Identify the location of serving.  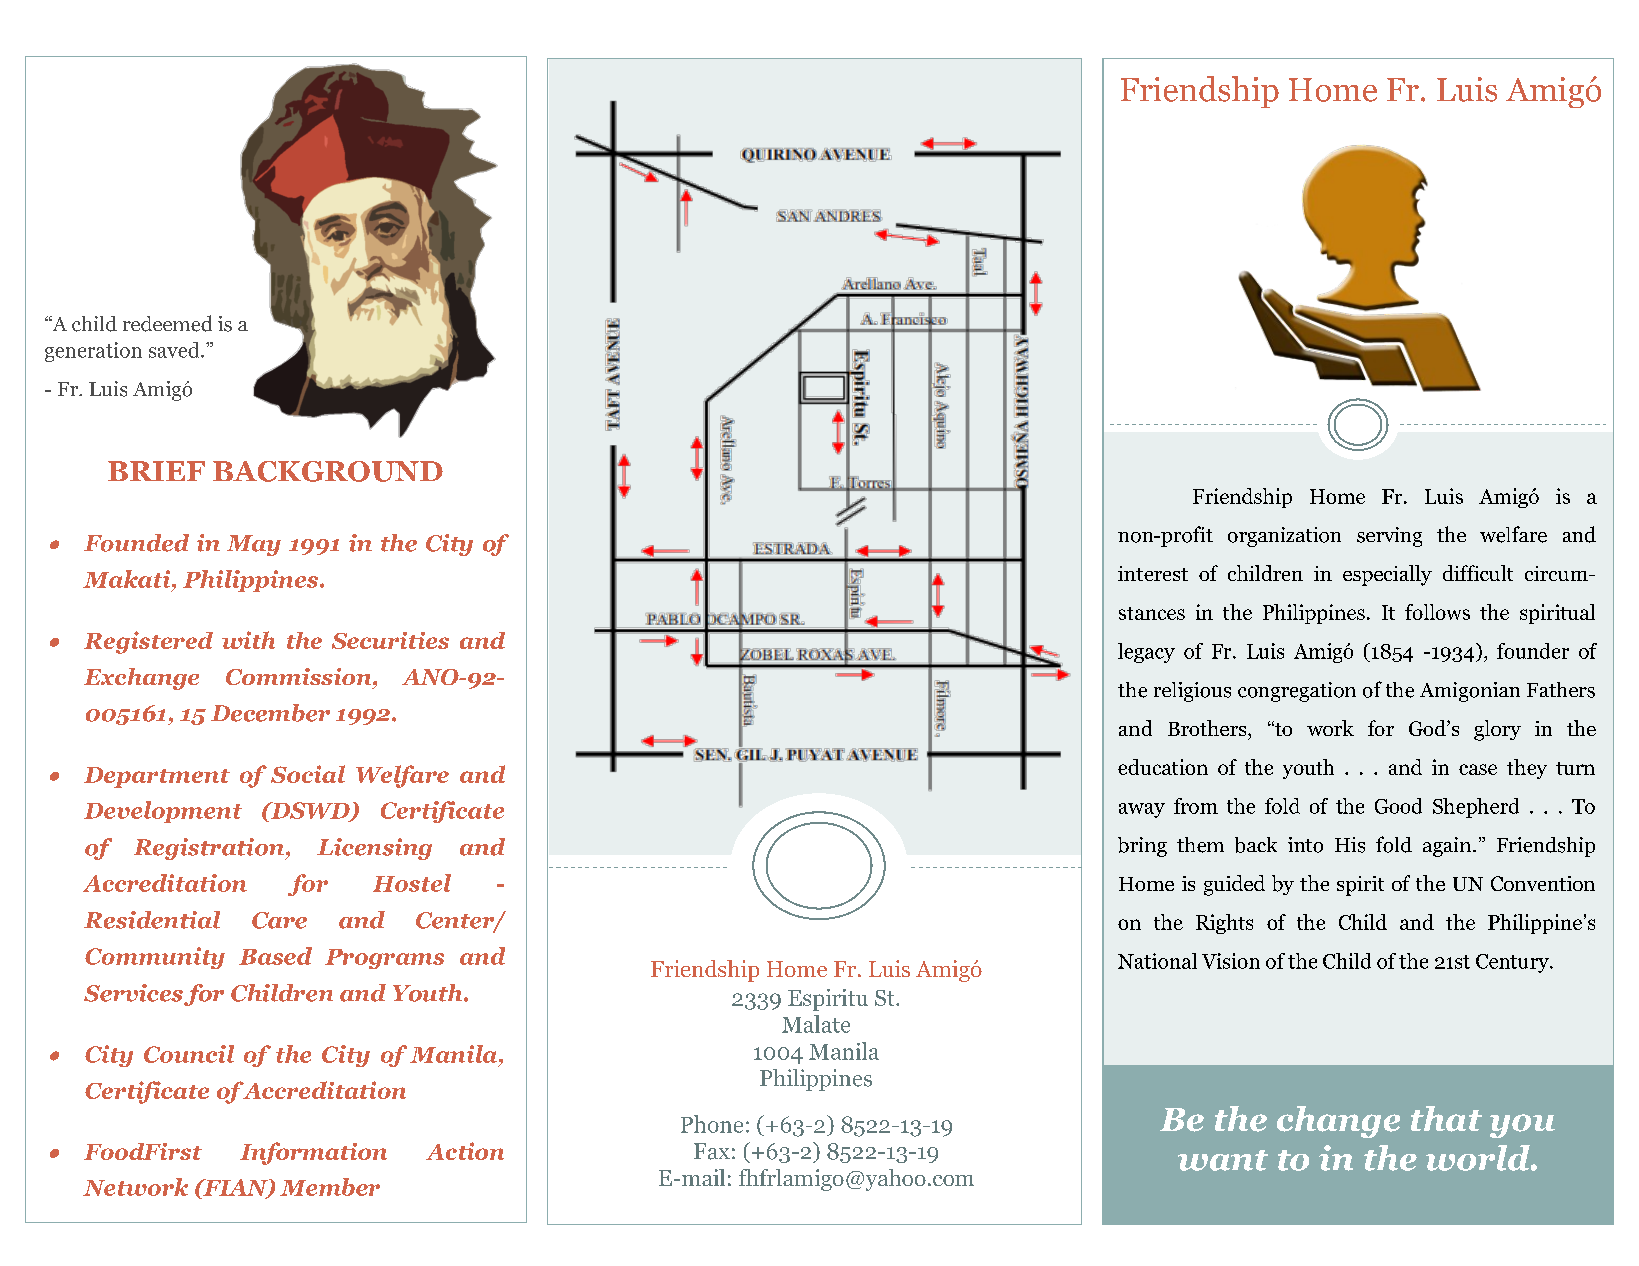
(1389, 537).
